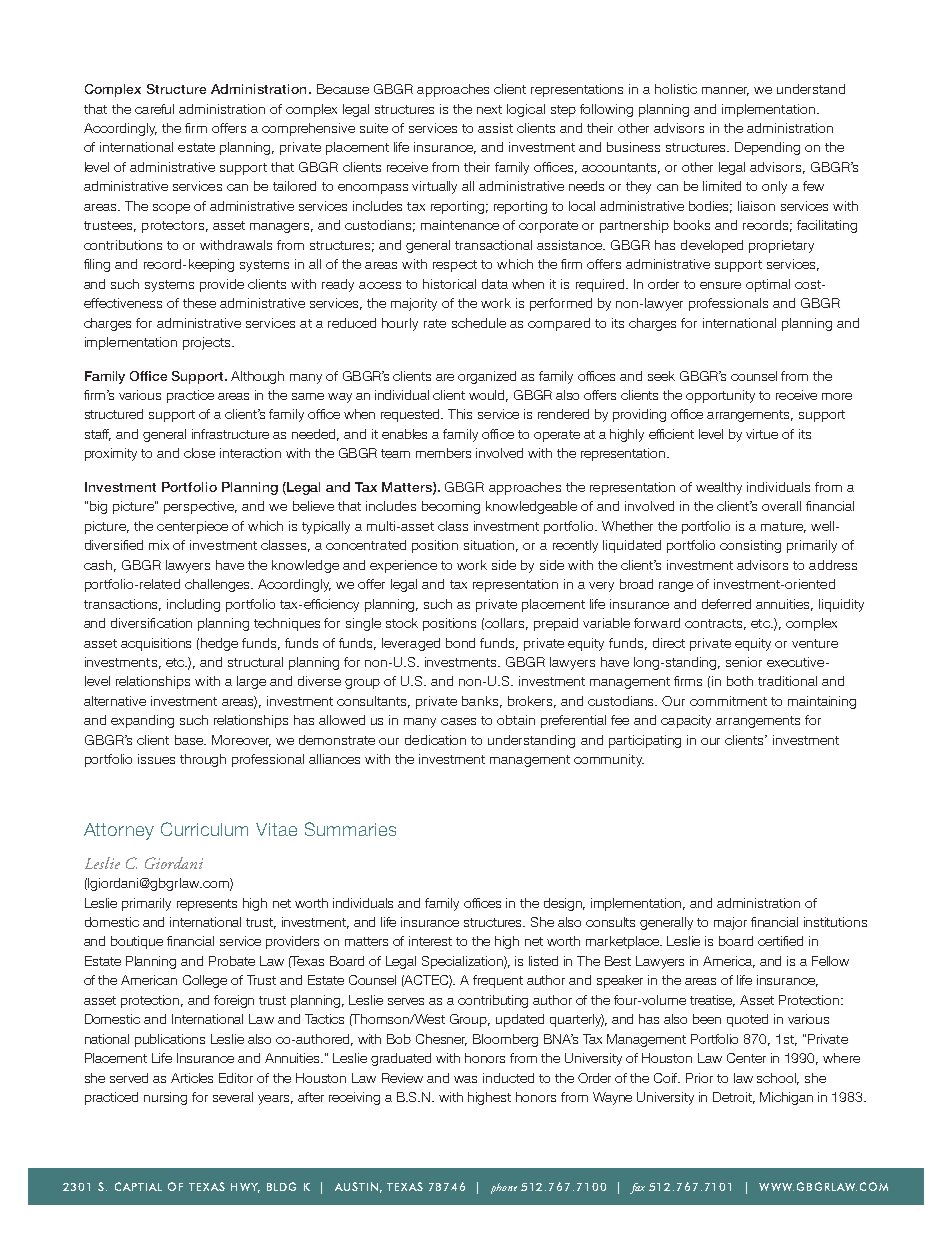 The image size is (952, 1233). I want to click on acquisitions, so click(156, 644).
